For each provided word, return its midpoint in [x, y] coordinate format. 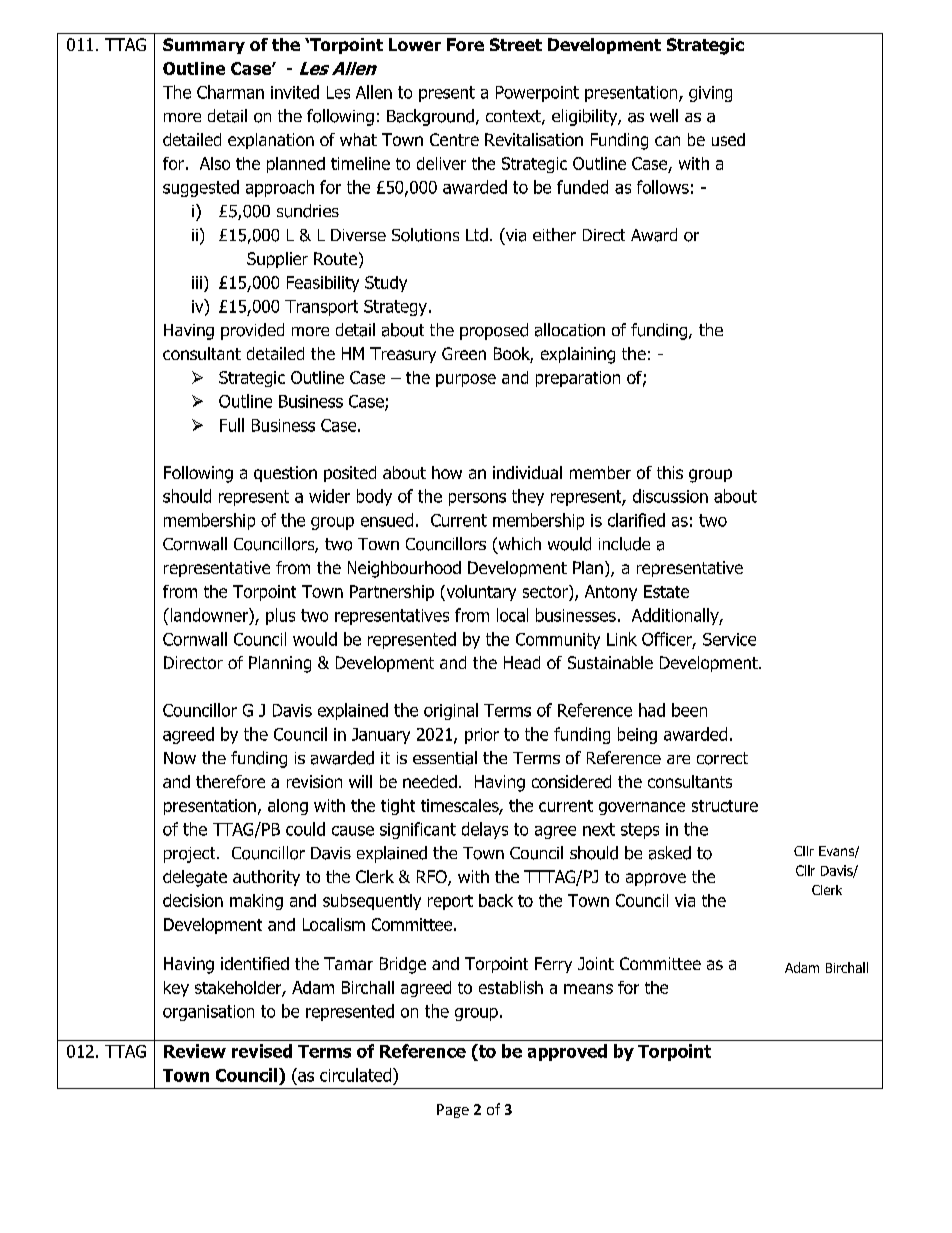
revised [262, 1051]
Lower [415, 44]
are [678, 759]
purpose [466, 380]
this [670, 472]
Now [180, 758]
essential [445, 758]
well [664, 115]
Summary [204, 46]
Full [232, 425]
